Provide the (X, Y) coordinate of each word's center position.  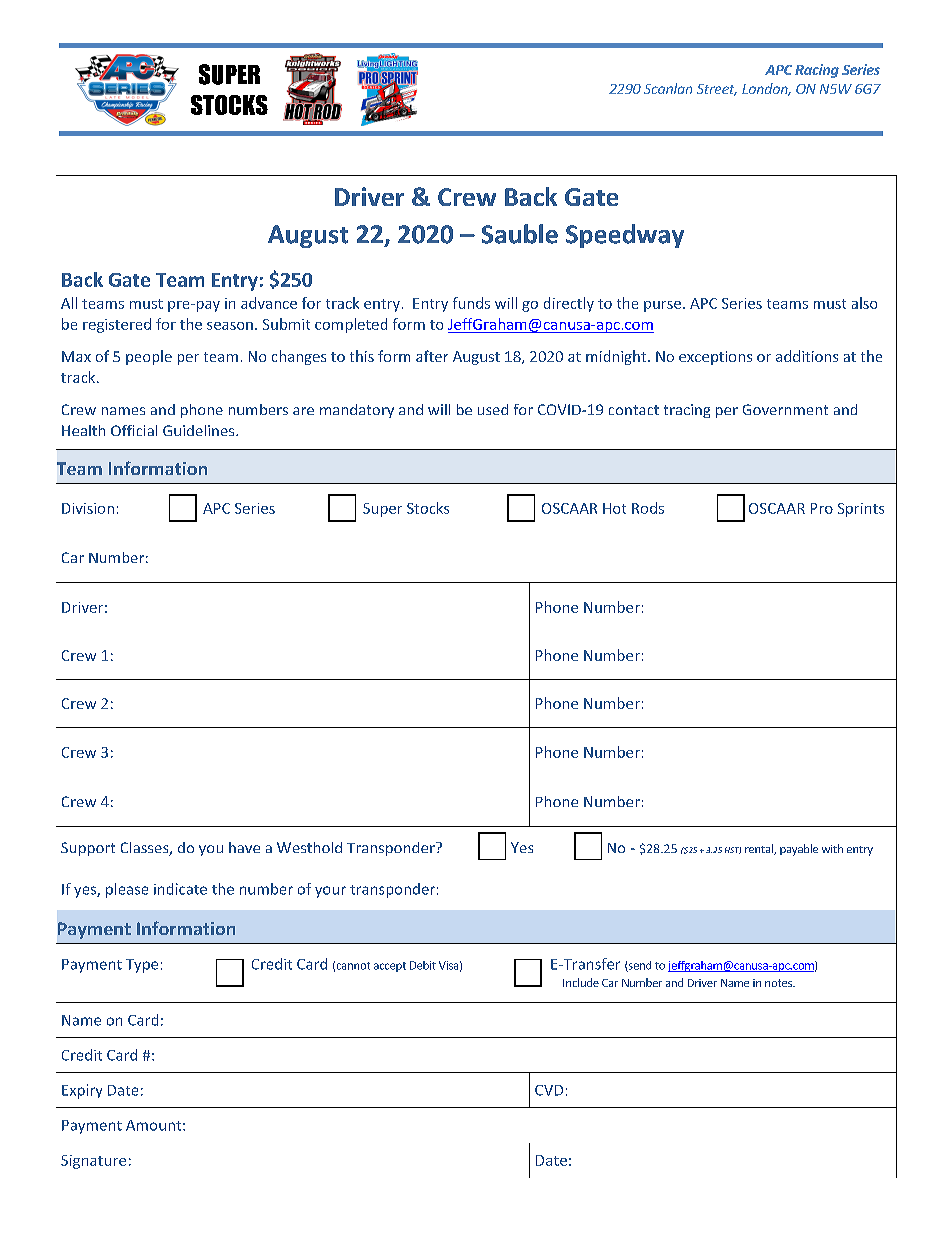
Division (88, 508)
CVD (549, 1090)
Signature (93, 1162)
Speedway (625, 236)
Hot (614, 508)
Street (717, 90)
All (69, 303)
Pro (822, 508)
